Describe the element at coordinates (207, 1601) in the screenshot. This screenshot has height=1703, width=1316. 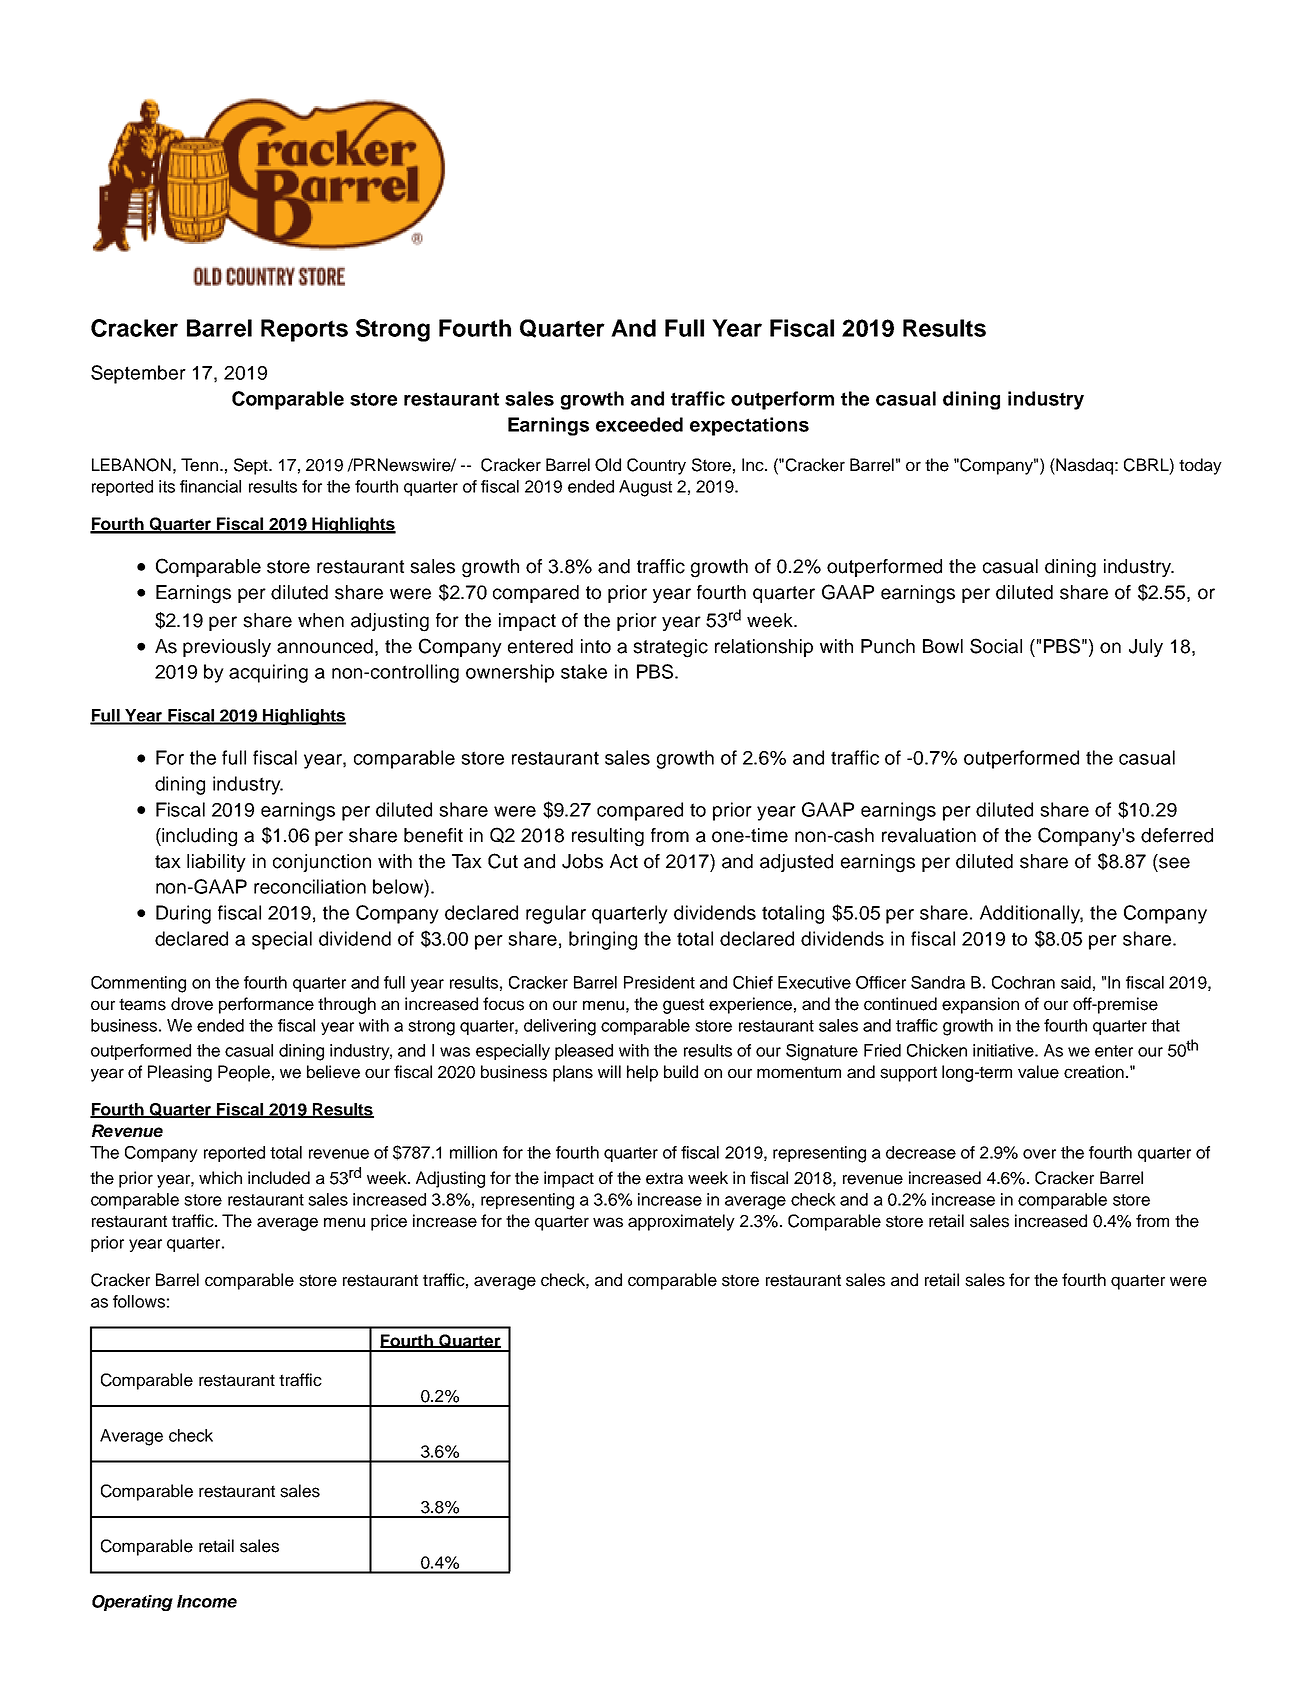
I see `Income` at that location.
